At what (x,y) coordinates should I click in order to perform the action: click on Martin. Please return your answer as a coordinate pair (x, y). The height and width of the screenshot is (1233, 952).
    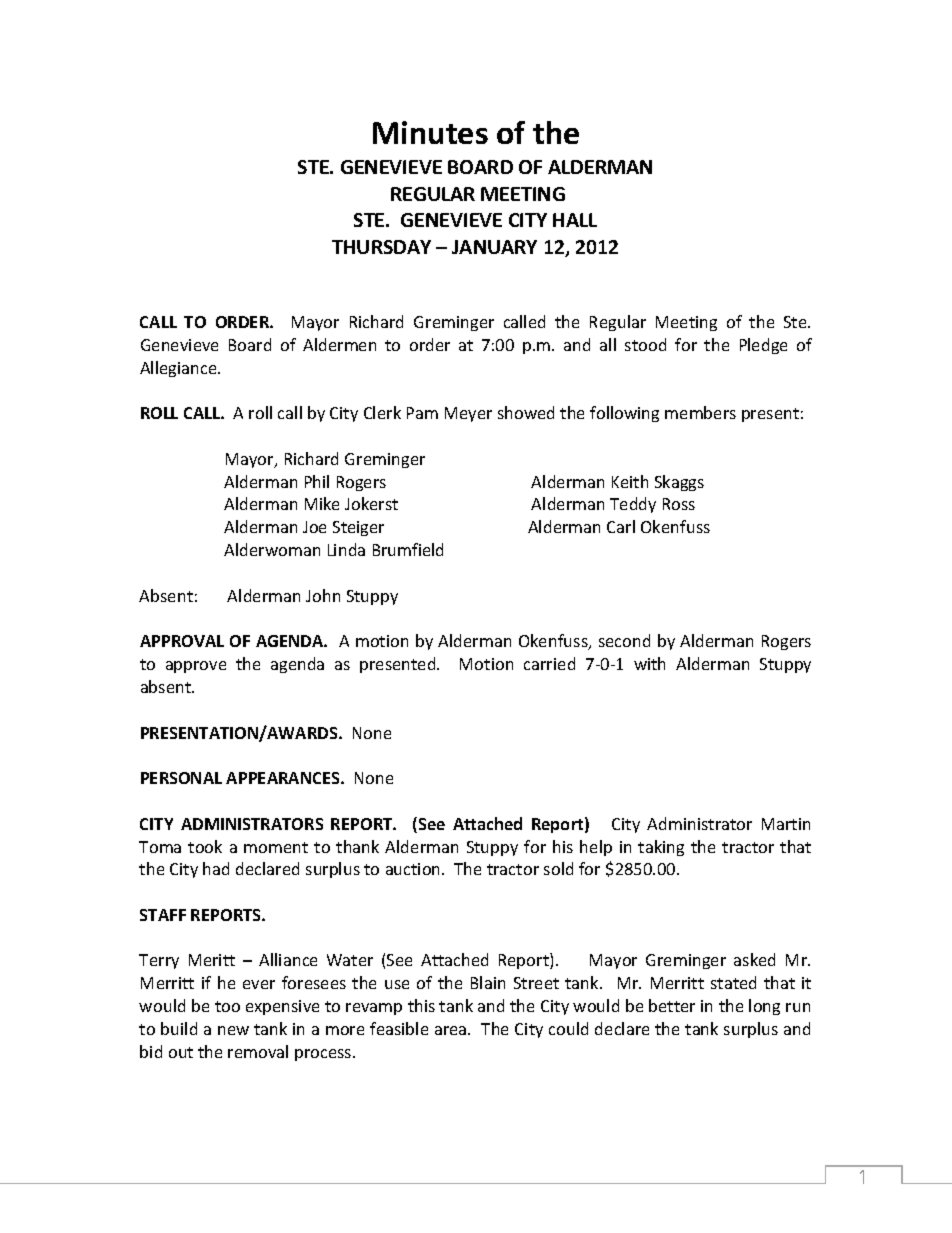
    Looking at the image, I should click on (786, 824).
